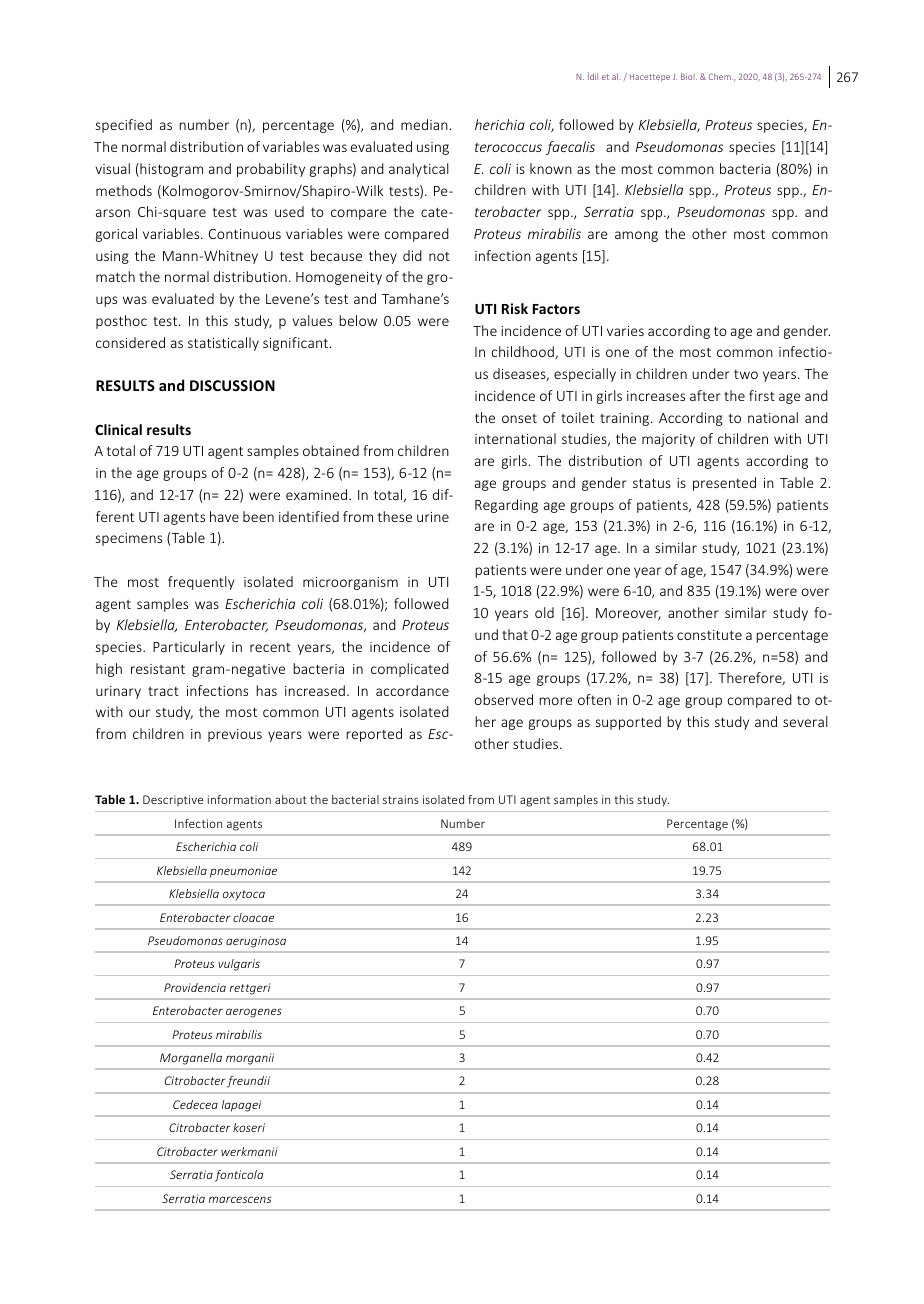 Image resolution: width=924 pixels, height=1304 pixels. Describe the element at coordinates (519, 418) in the document. I see `onset` at that location.
